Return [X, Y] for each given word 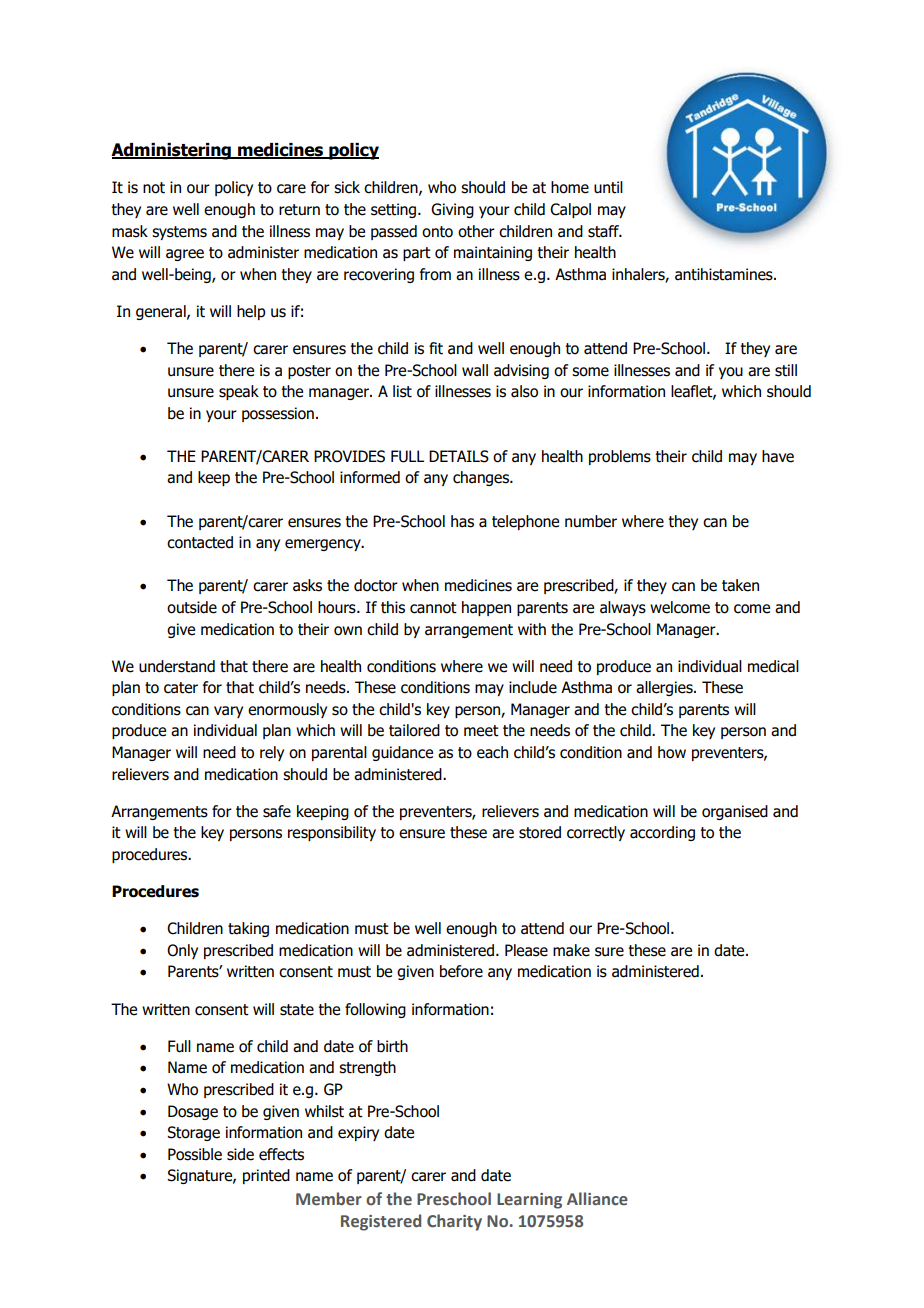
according [662, 833]
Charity [454, 1222]
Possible [195, 1154]
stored [540, 832]
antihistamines [725, 274]
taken [740, 585]
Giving [452, 210]
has [462, 521]
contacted [200, 542]
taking [248, 929]
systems [179, 233]
